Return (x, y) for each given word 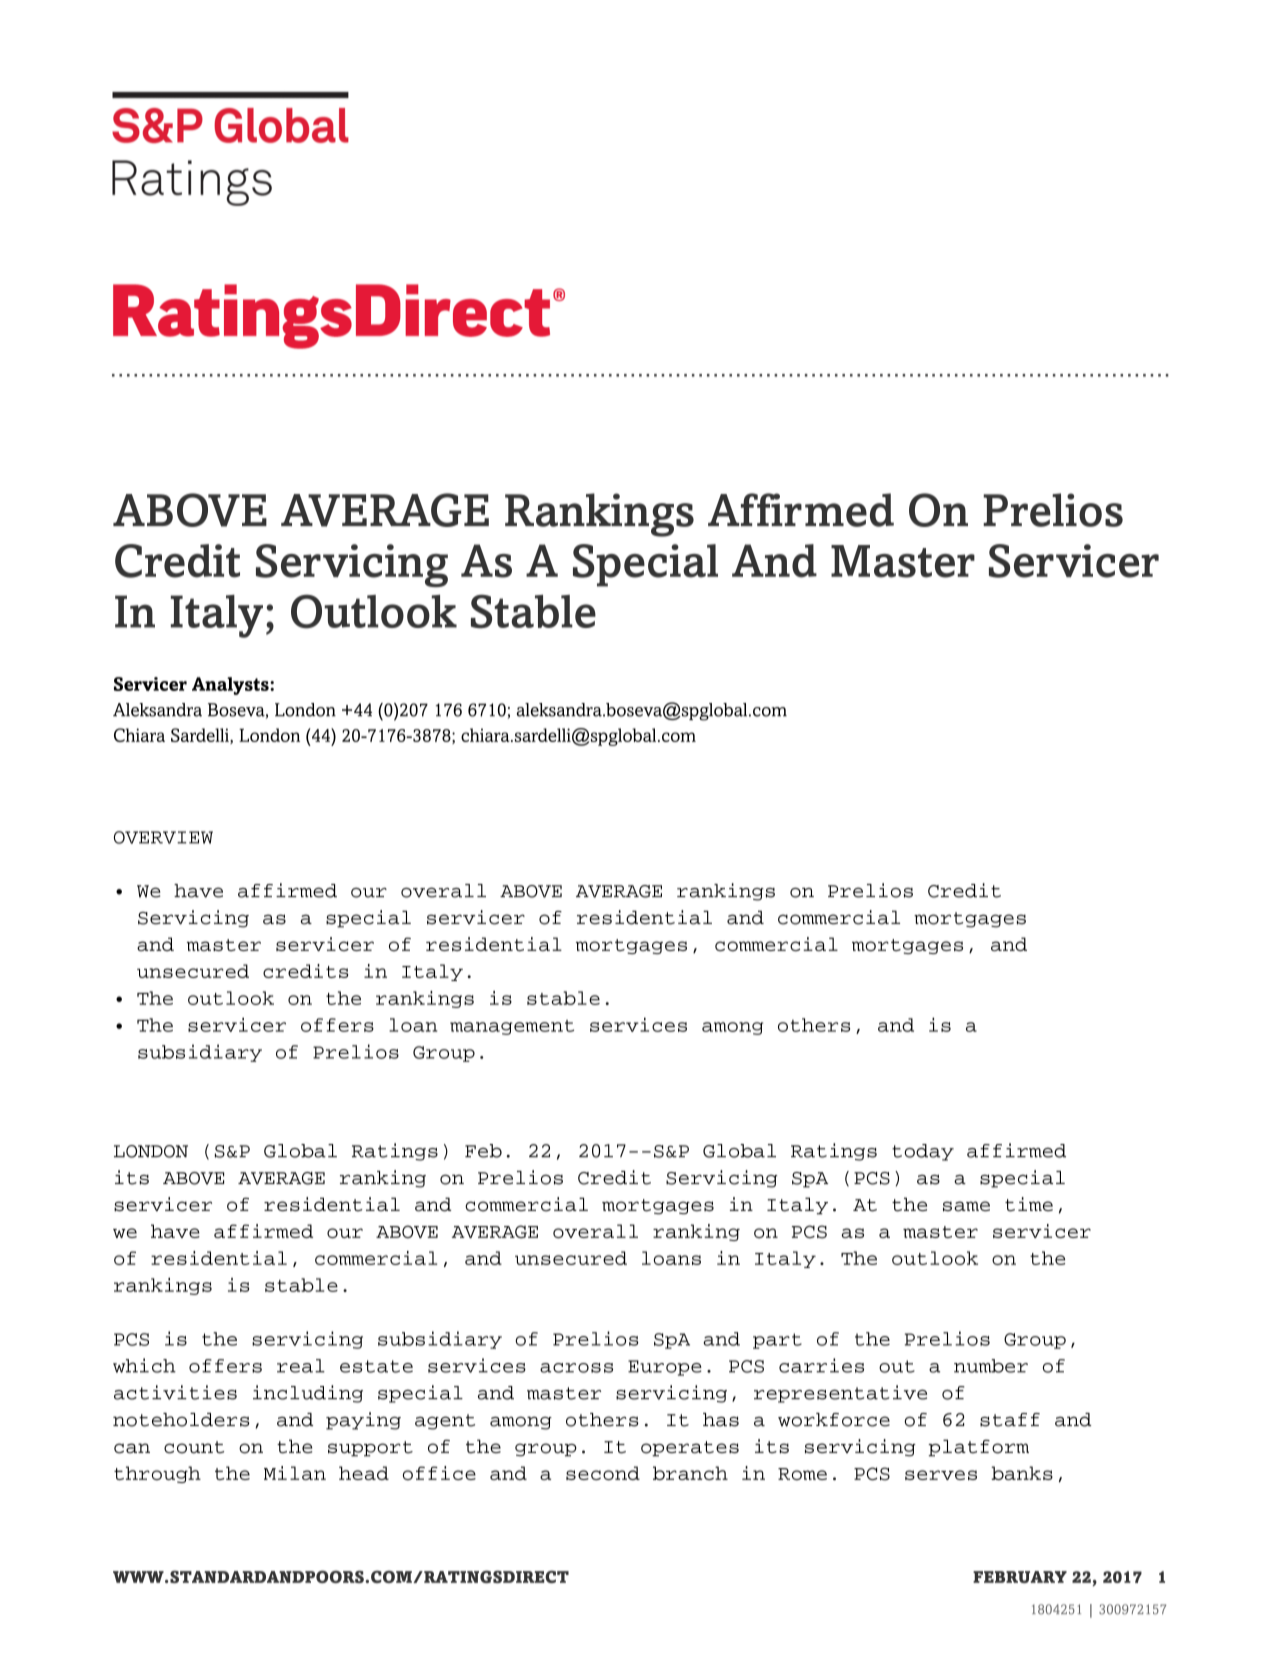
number (991, 1366)
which (144, 1365)
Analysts (231, 686)
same (966, 1206)
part (777, 1341)
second (603, 1473)
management (512, 1027)
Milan (295, 1473)
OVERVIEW (163, 837)
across (576, 1368)
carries (821, 1365)
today (923, 1152)
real (301, 1366)
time (1029, 1204)
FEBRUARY (1020, 1577)
